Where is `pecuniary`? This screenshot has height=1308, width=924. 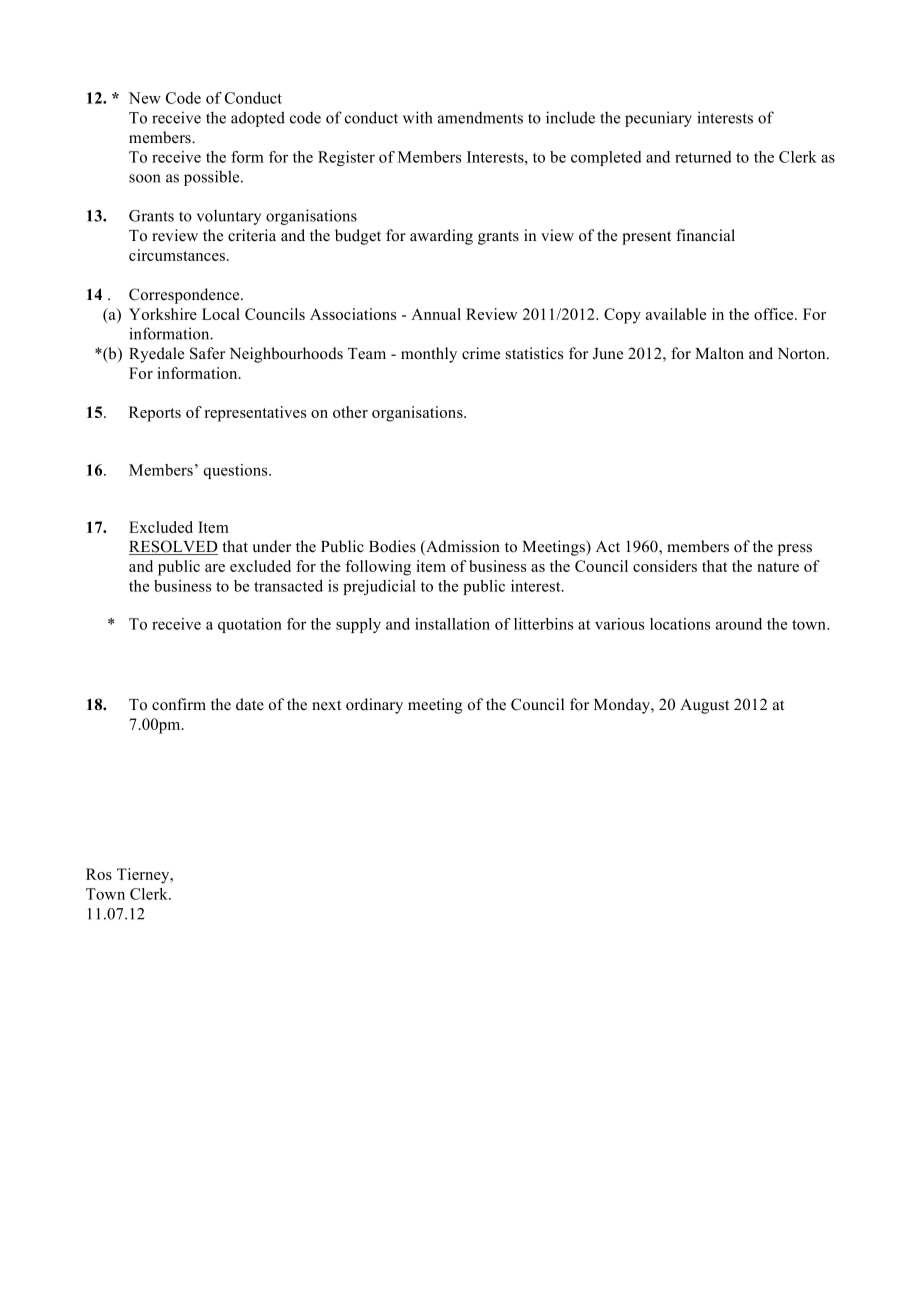 pecuniary is located at coordinates (658, 119).
